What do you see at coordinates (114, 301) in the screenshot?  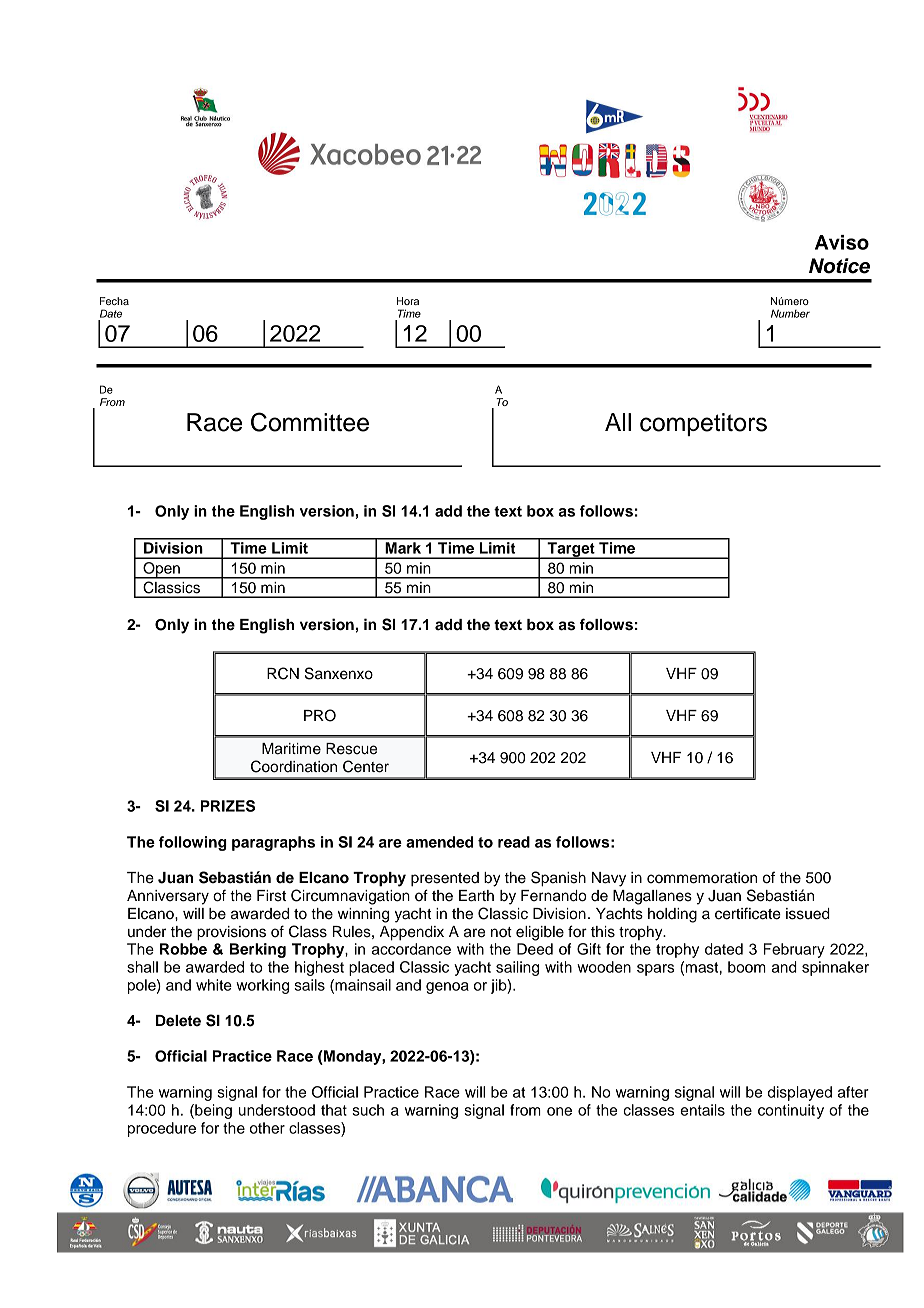 I see `Fecha` at bounding box center [114, 301].
